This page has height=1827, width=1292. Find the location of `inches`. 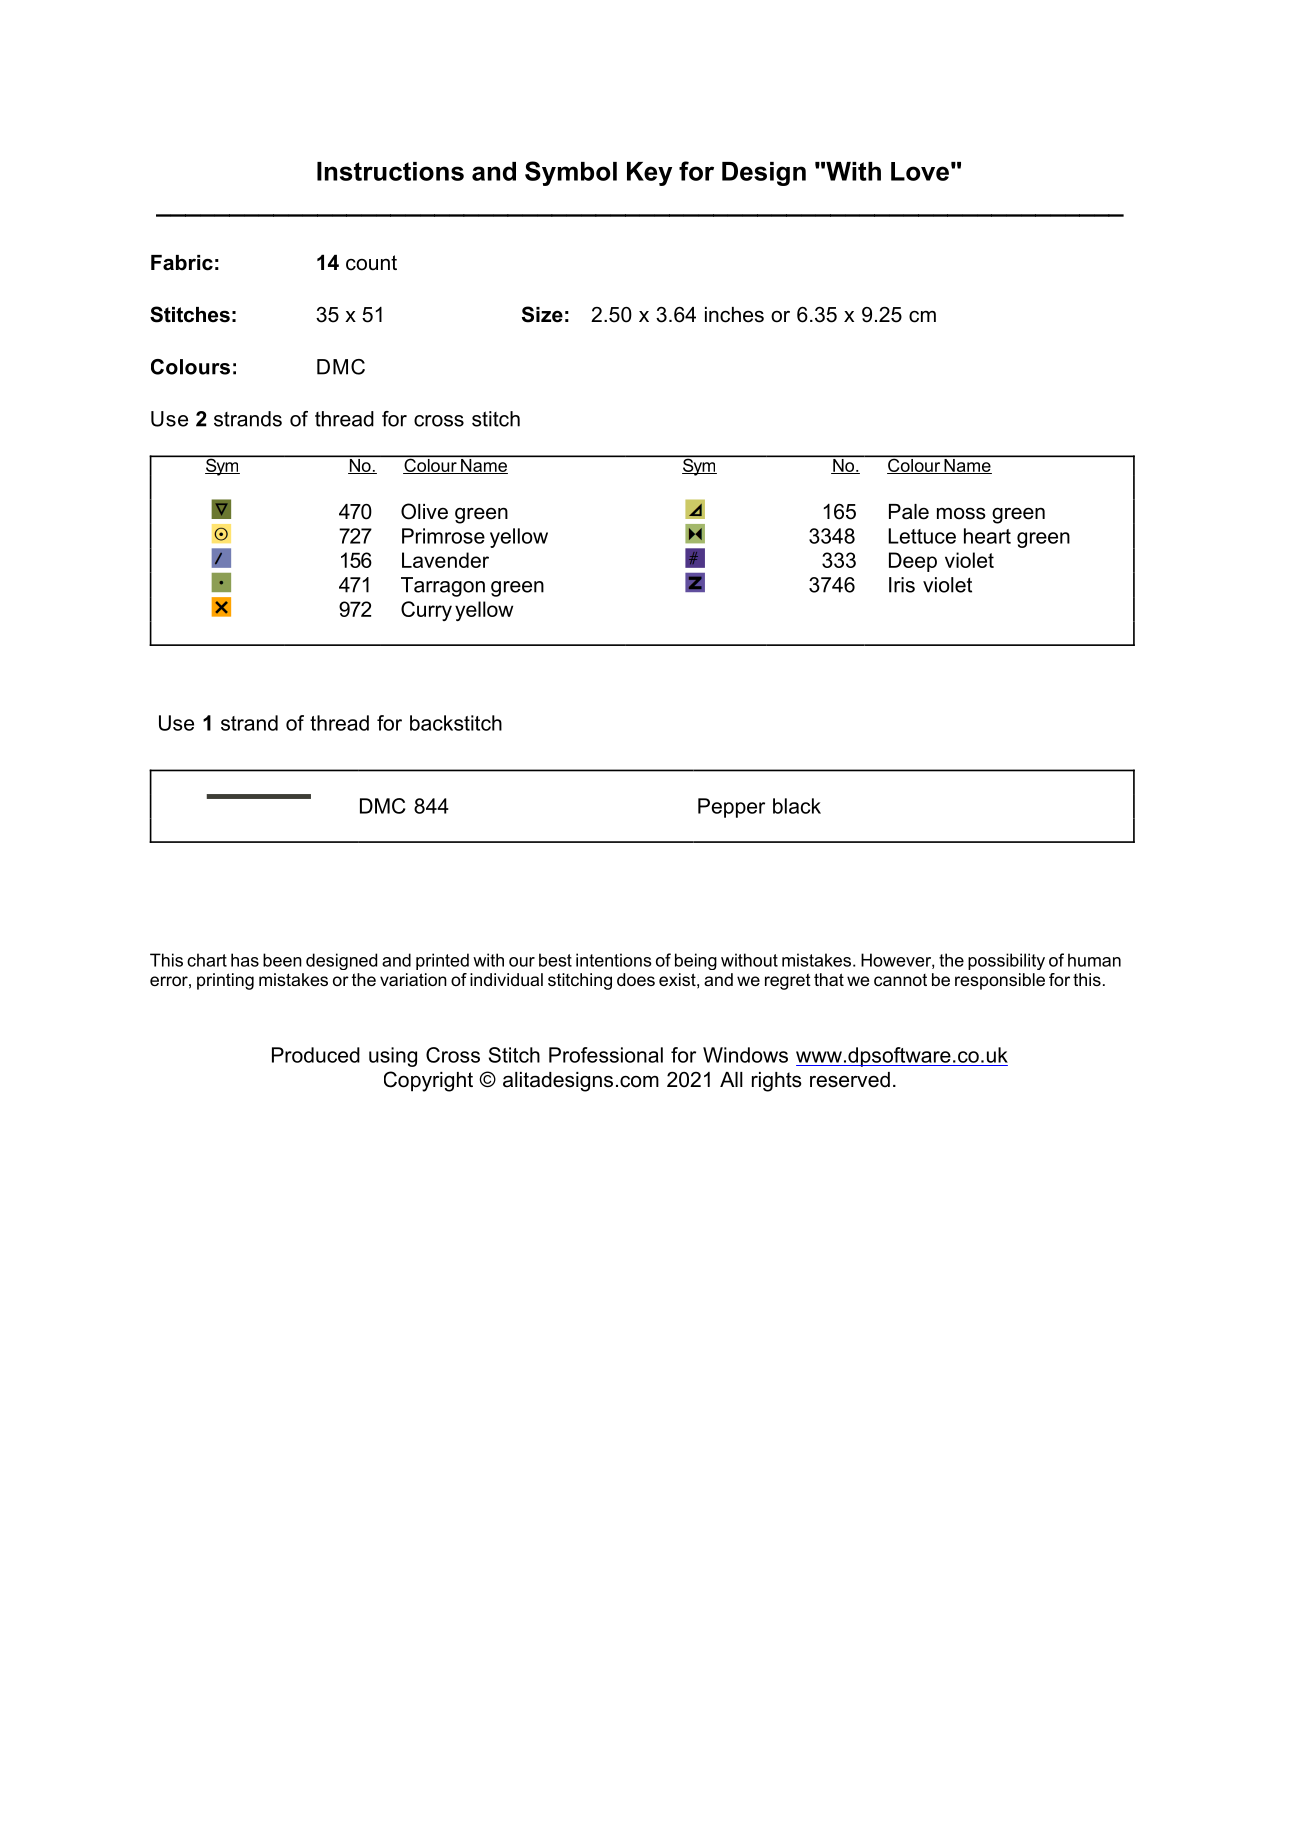

inches is located at coordinates (734, 315).
